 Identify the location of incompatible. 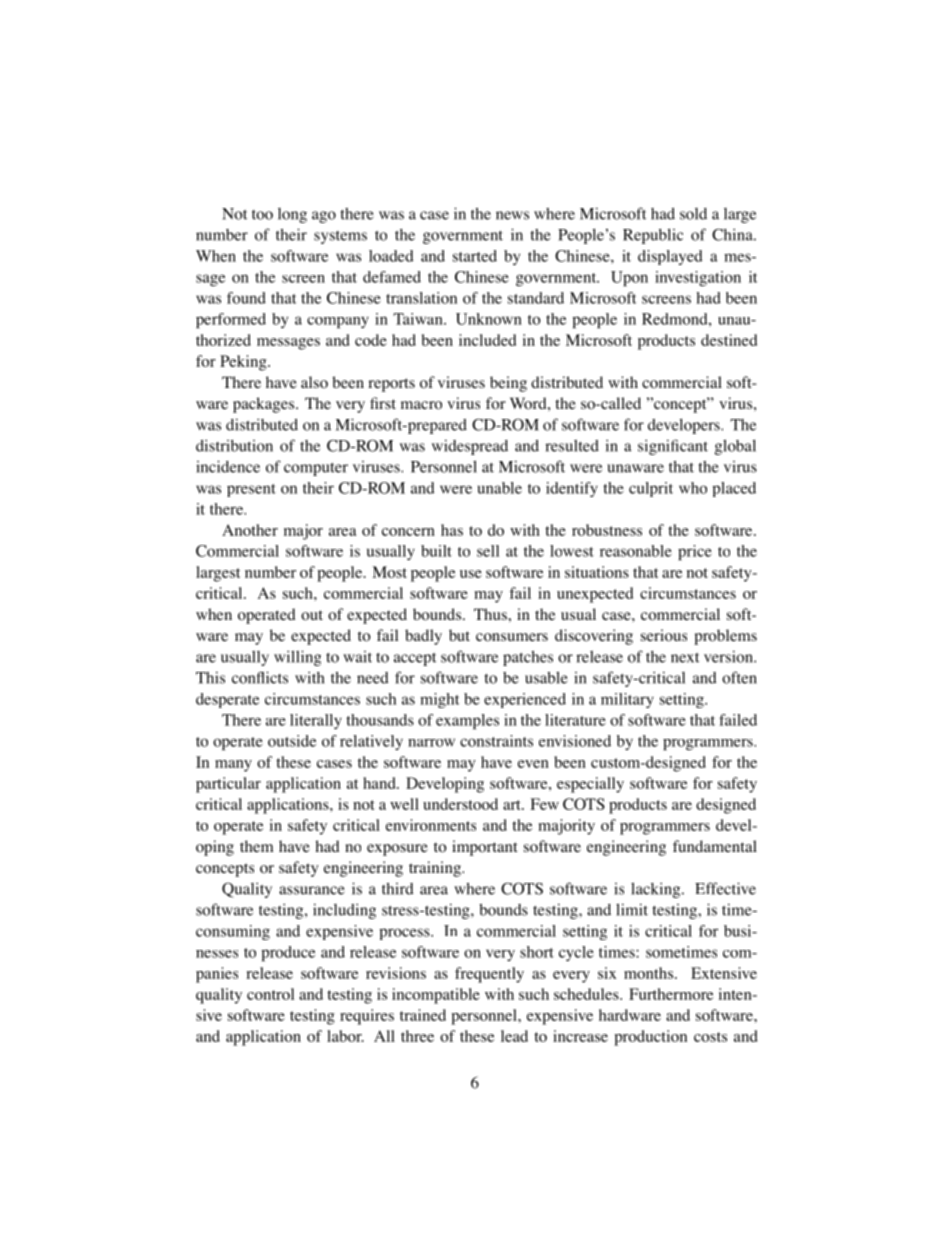
(436, 996).
